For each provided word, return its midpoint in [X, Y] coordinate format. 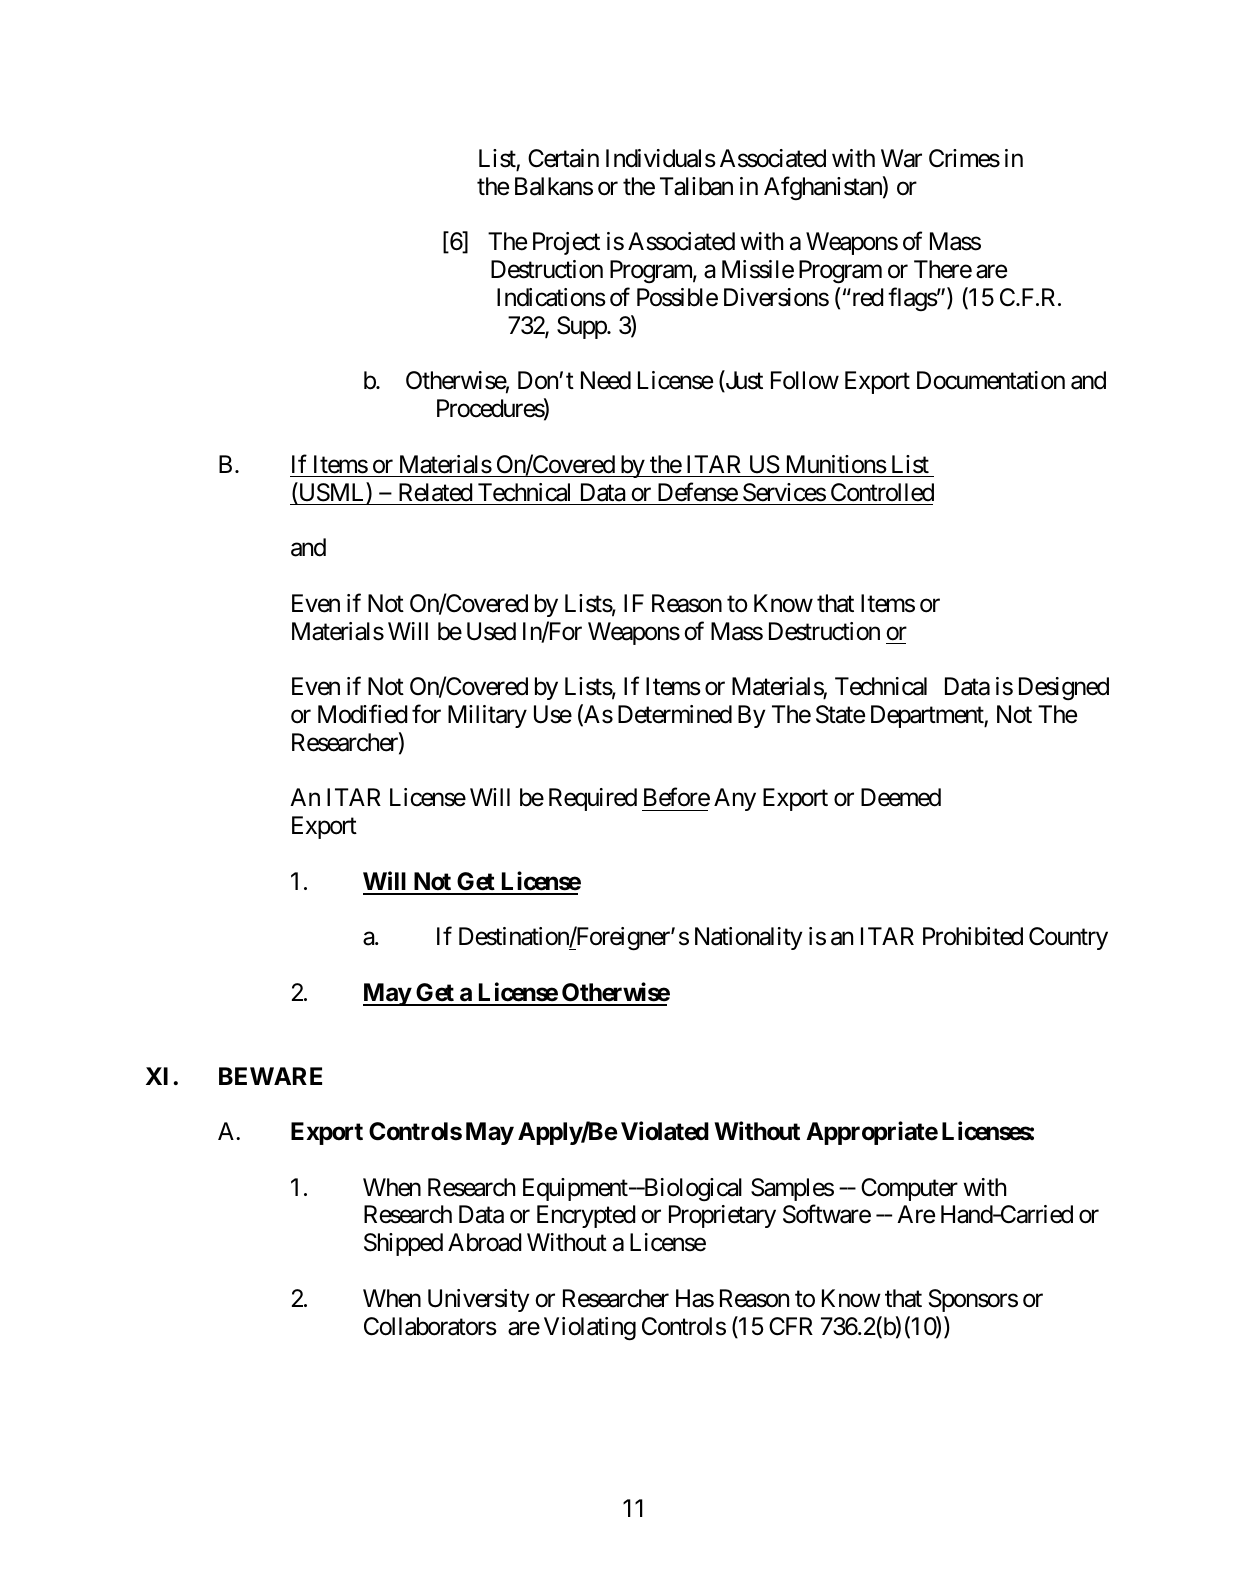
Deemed [901, 797]
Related [435, 492]
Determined [675, 714]
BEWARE [270, 1076]
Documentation [991, 380]
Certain [563, 158]
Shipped [403, 1244]
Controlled [882, 492]
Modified [362, 714]
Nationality [748, 938]
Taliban [696, 186]
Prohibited [973, 936]
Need [606, 380]
